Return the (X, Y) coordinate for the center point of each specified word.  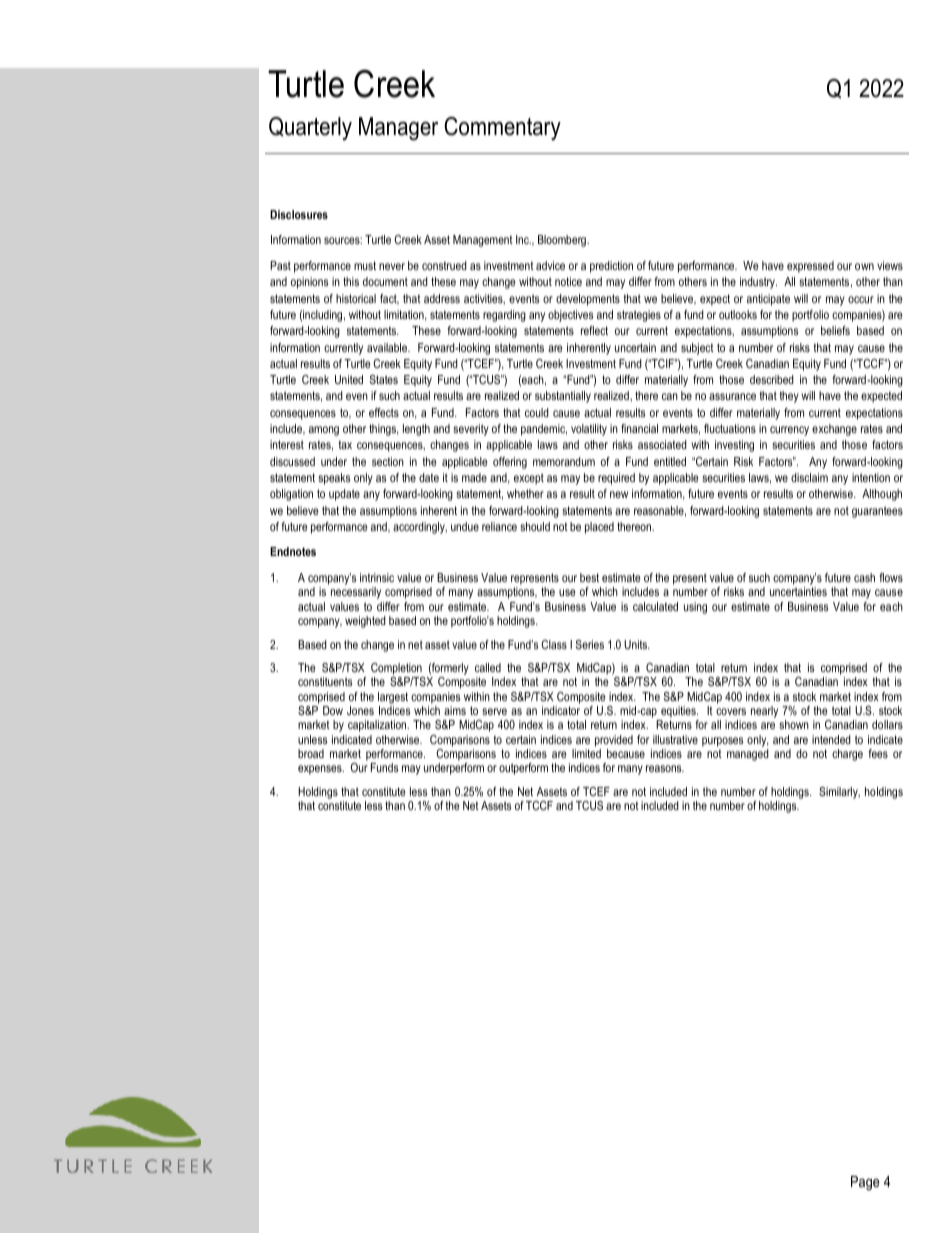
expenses (321, 770)
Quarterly (310, 128)
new (619, 494)
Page (865, 1183)
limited (586, 753)
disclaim (809, 477)
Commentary (502, 128)
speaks (334, 479)
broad (311, 753)
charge (847, 755)
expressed (810, 267)
